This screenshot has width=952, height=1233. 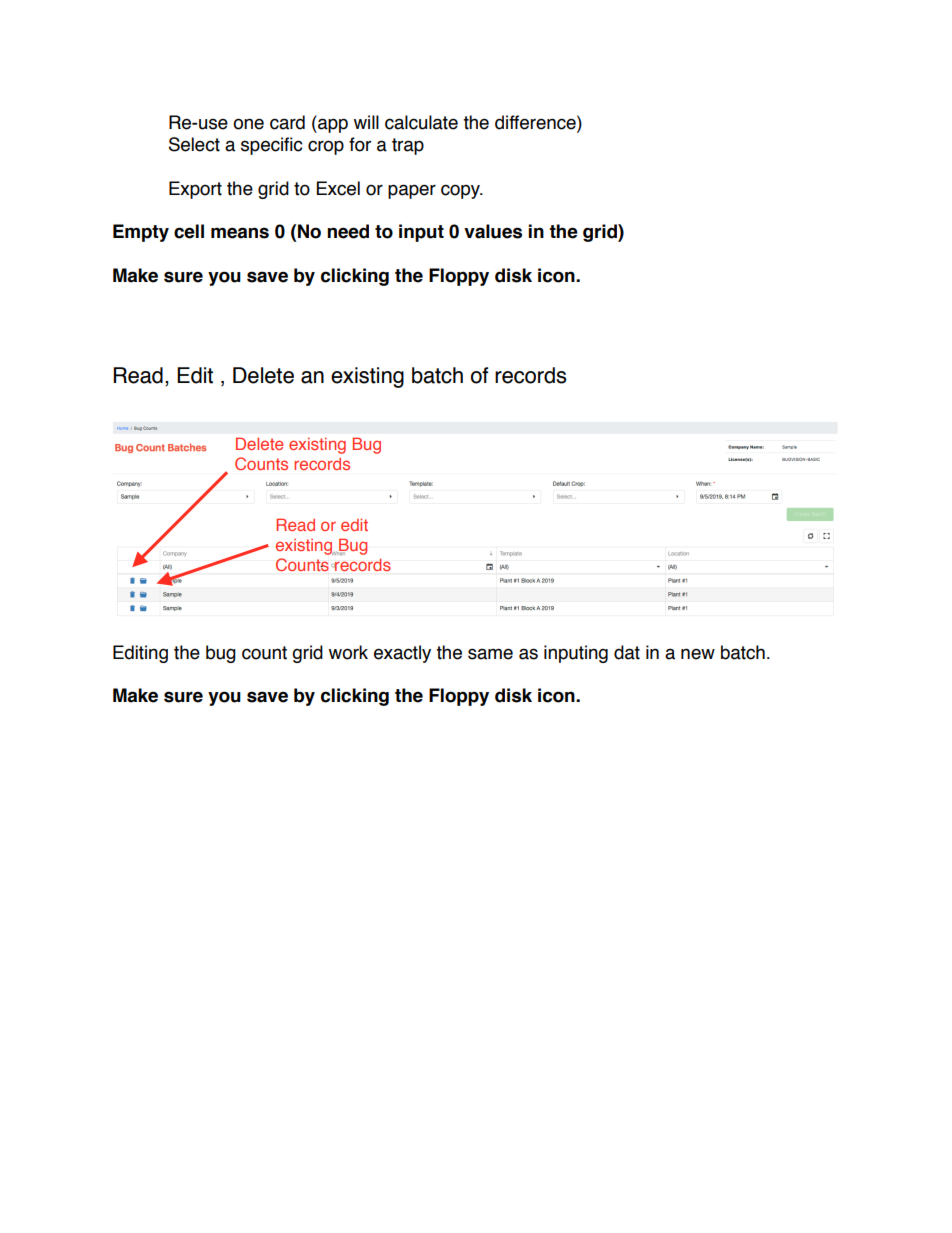 What do you see at coordinates (627, 652) in the screenshot?
I see `dat` at bounding box center [627, 652].
